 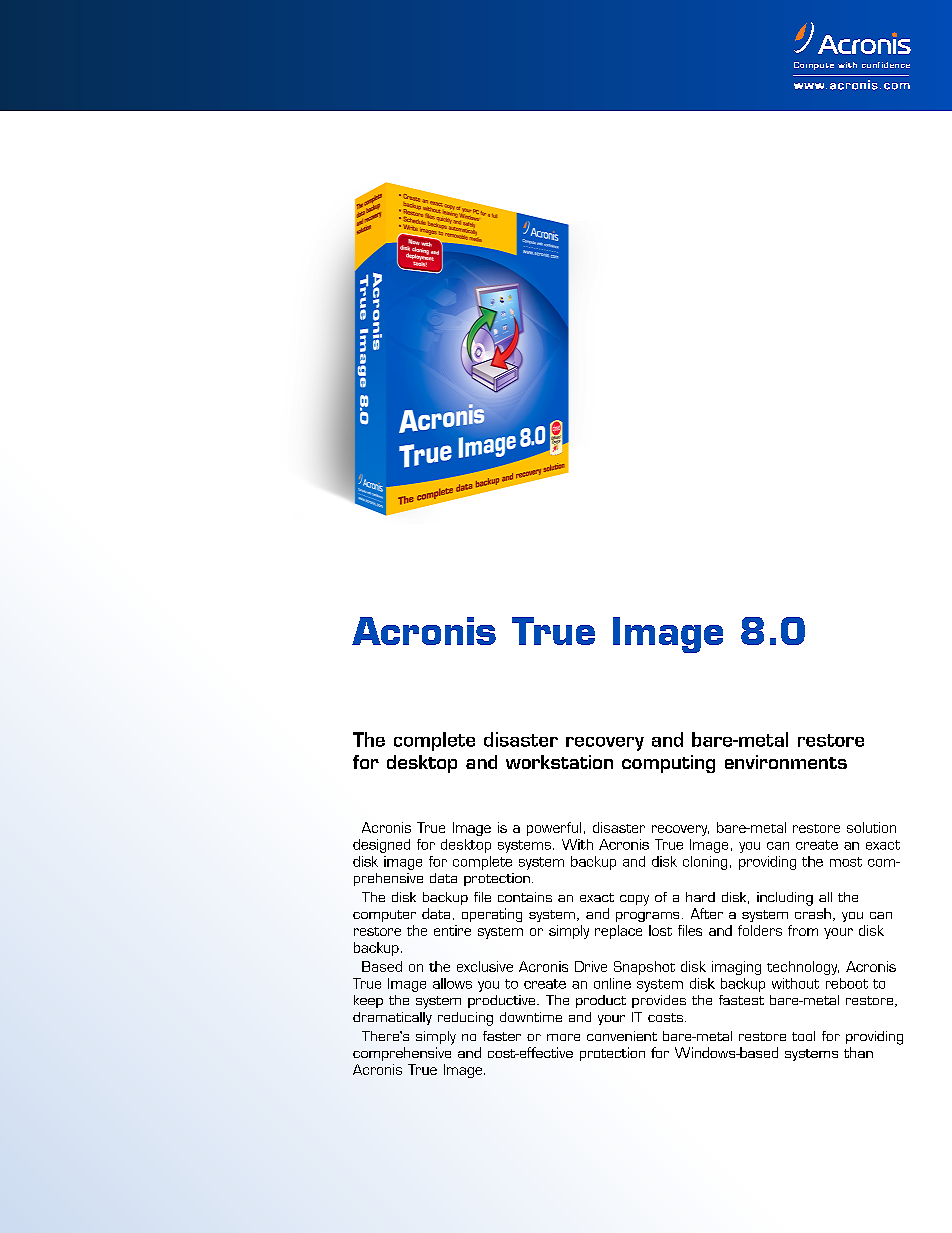 I want to click on environments, so click(x=786, y=762).
